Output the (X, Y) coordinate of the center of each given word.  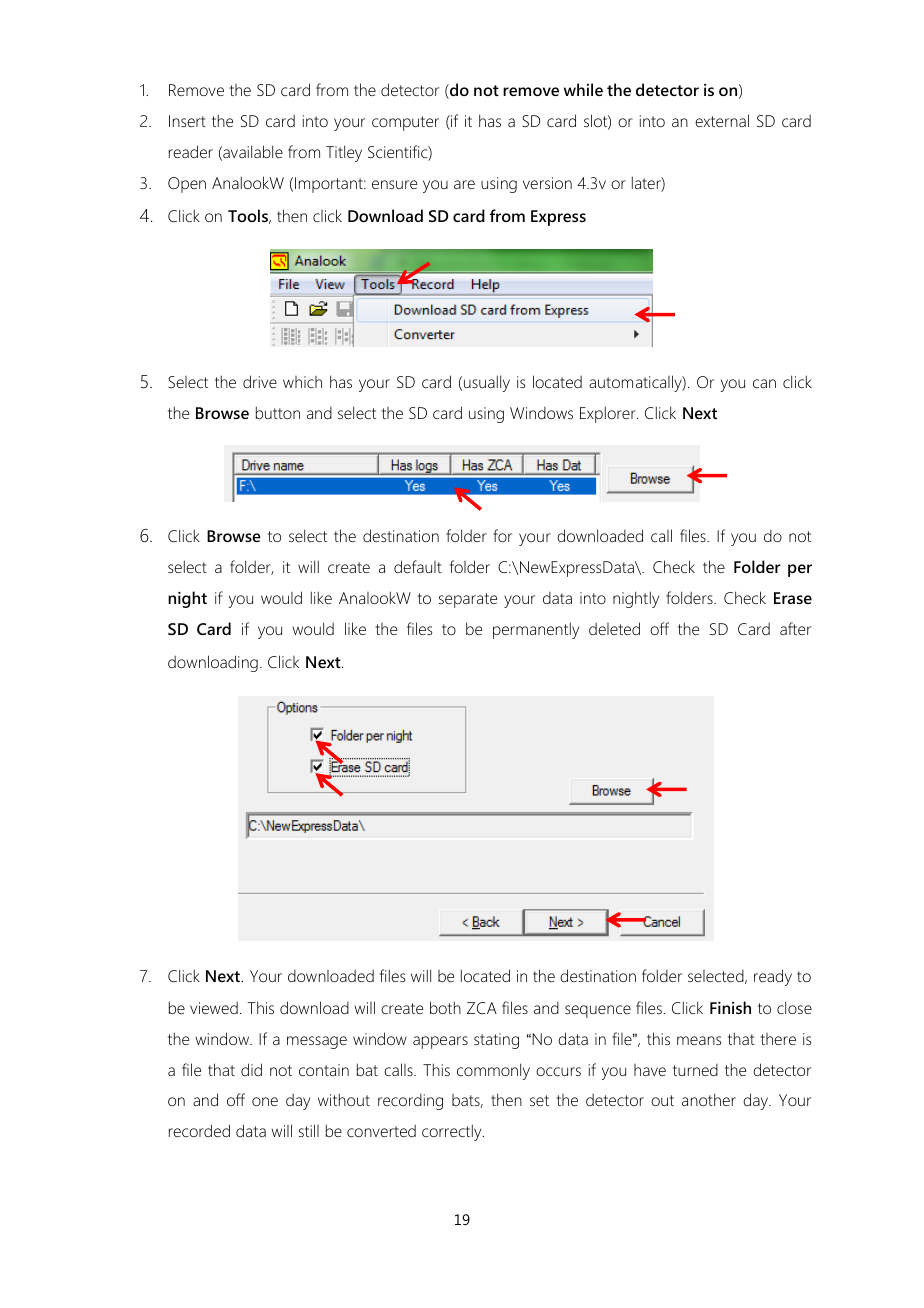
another (709, 1099)
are (464, 184)
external (722, 120)
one (265, 1101)
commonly (493, 1071)
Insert (187, 121)
